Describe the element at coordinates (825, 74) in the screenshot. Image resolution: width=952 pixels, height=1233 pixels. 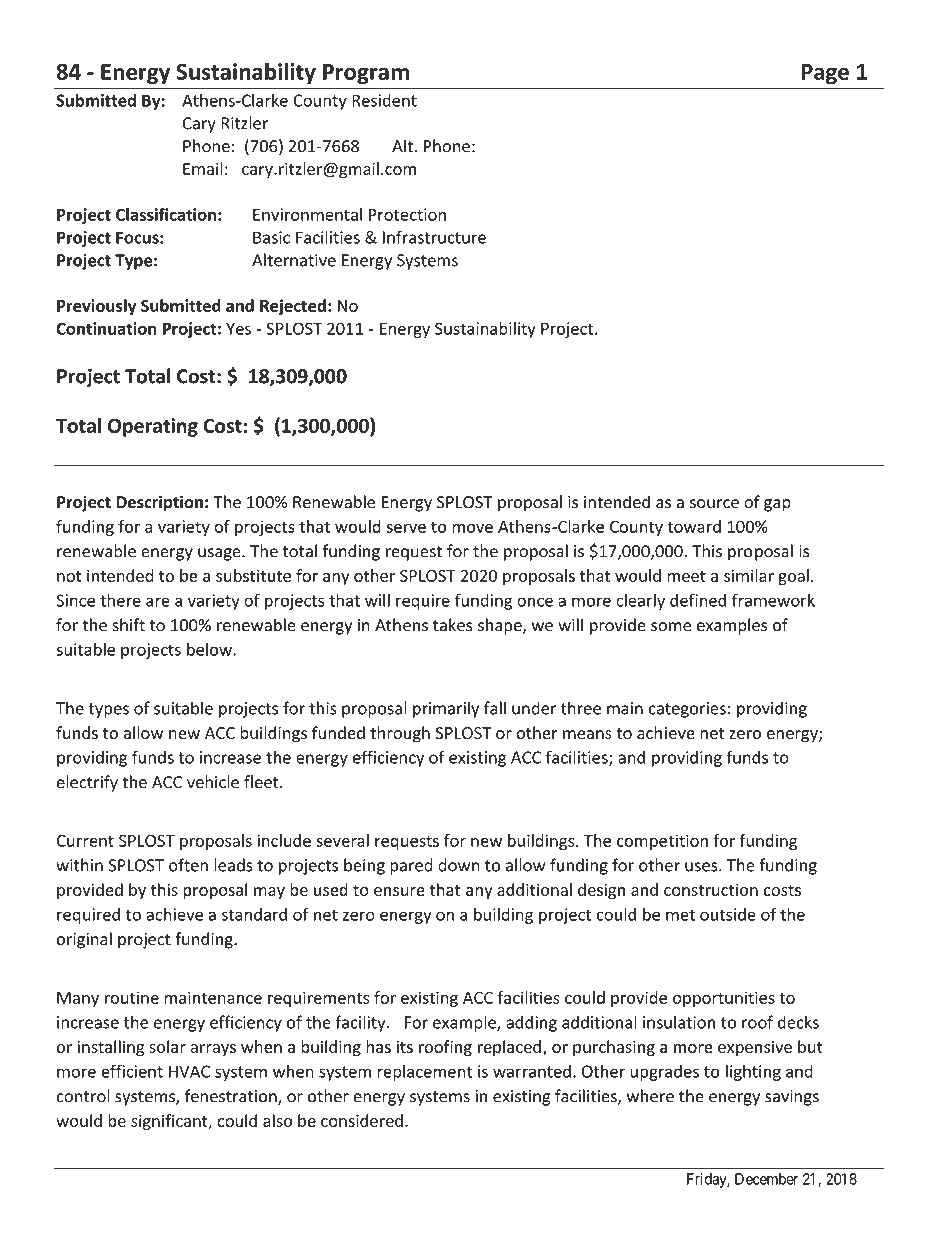
I see `Page` at that location.
